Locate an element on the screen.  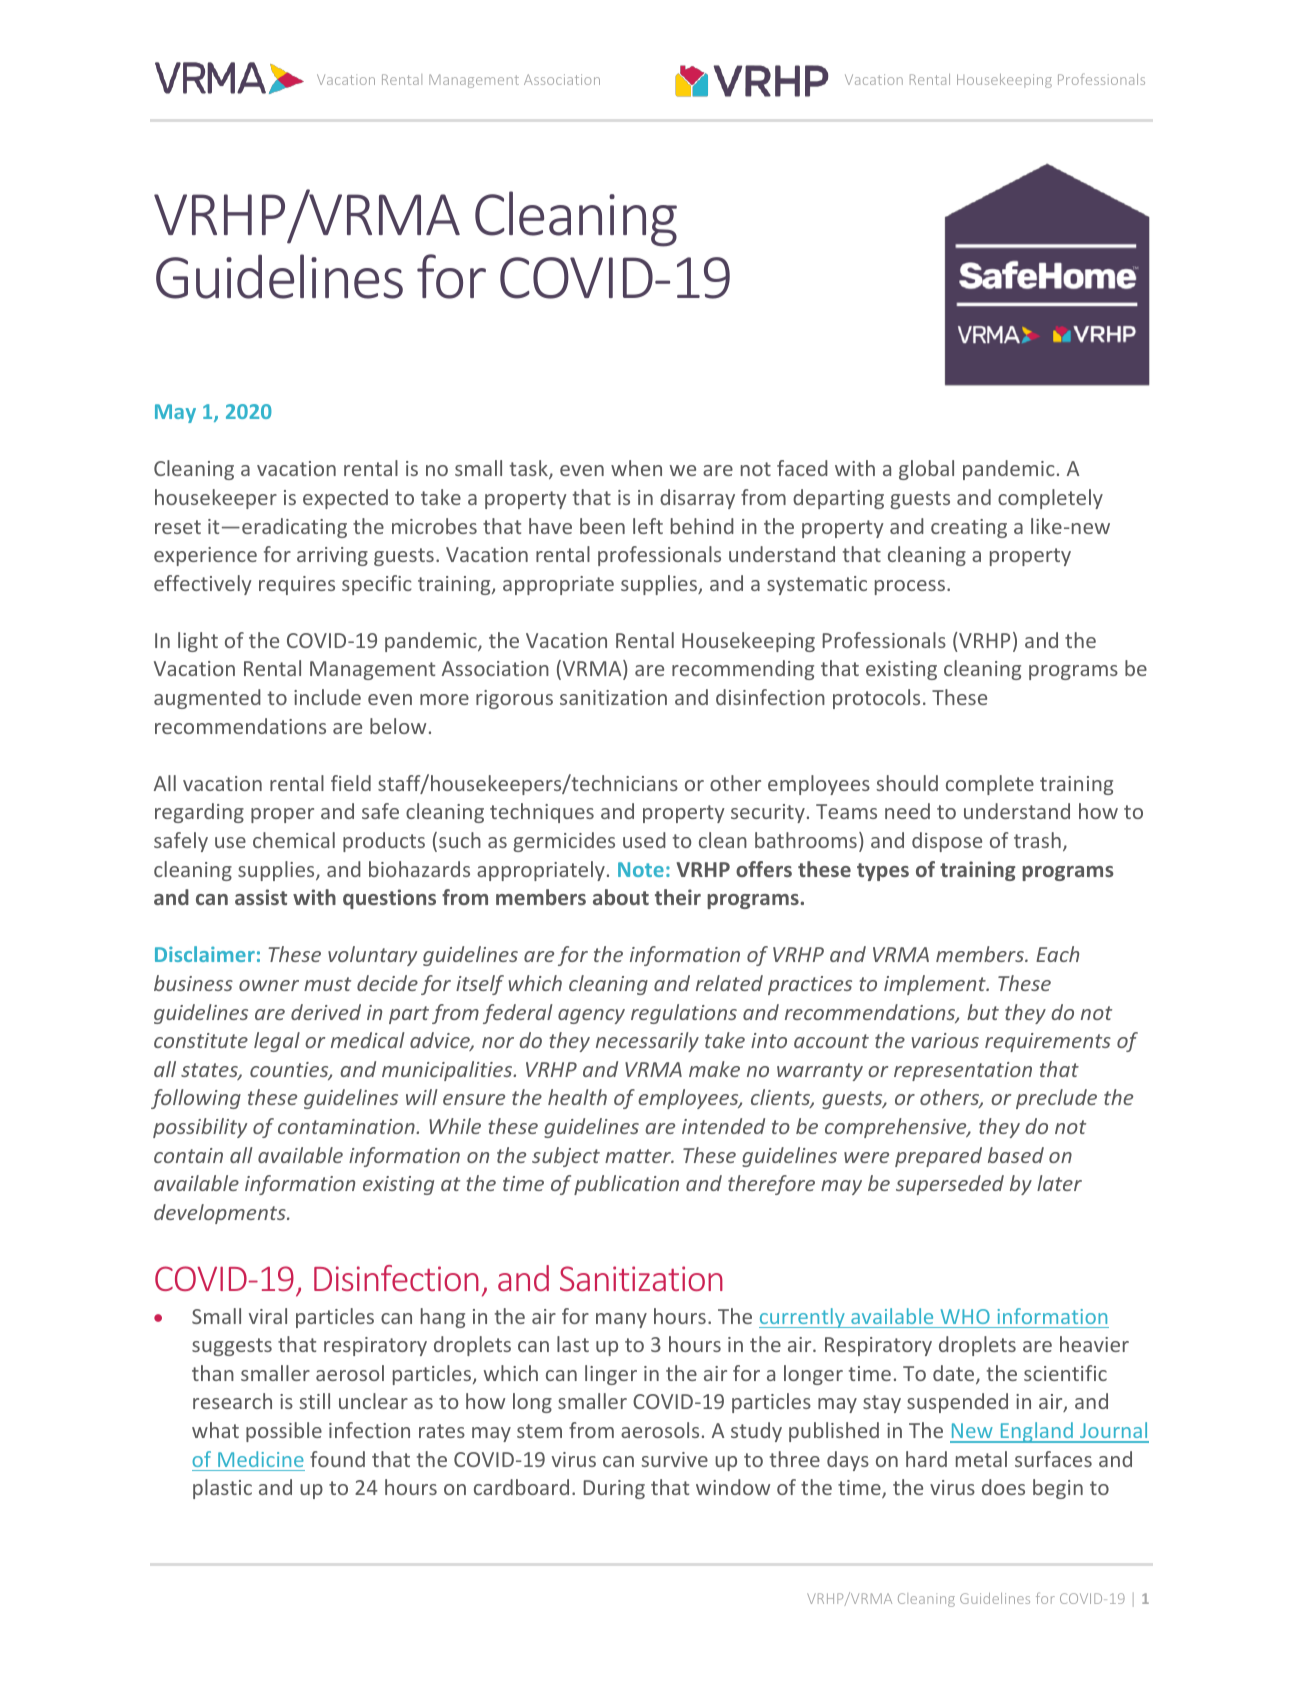
chemical is located at coordinates (294, 840).
